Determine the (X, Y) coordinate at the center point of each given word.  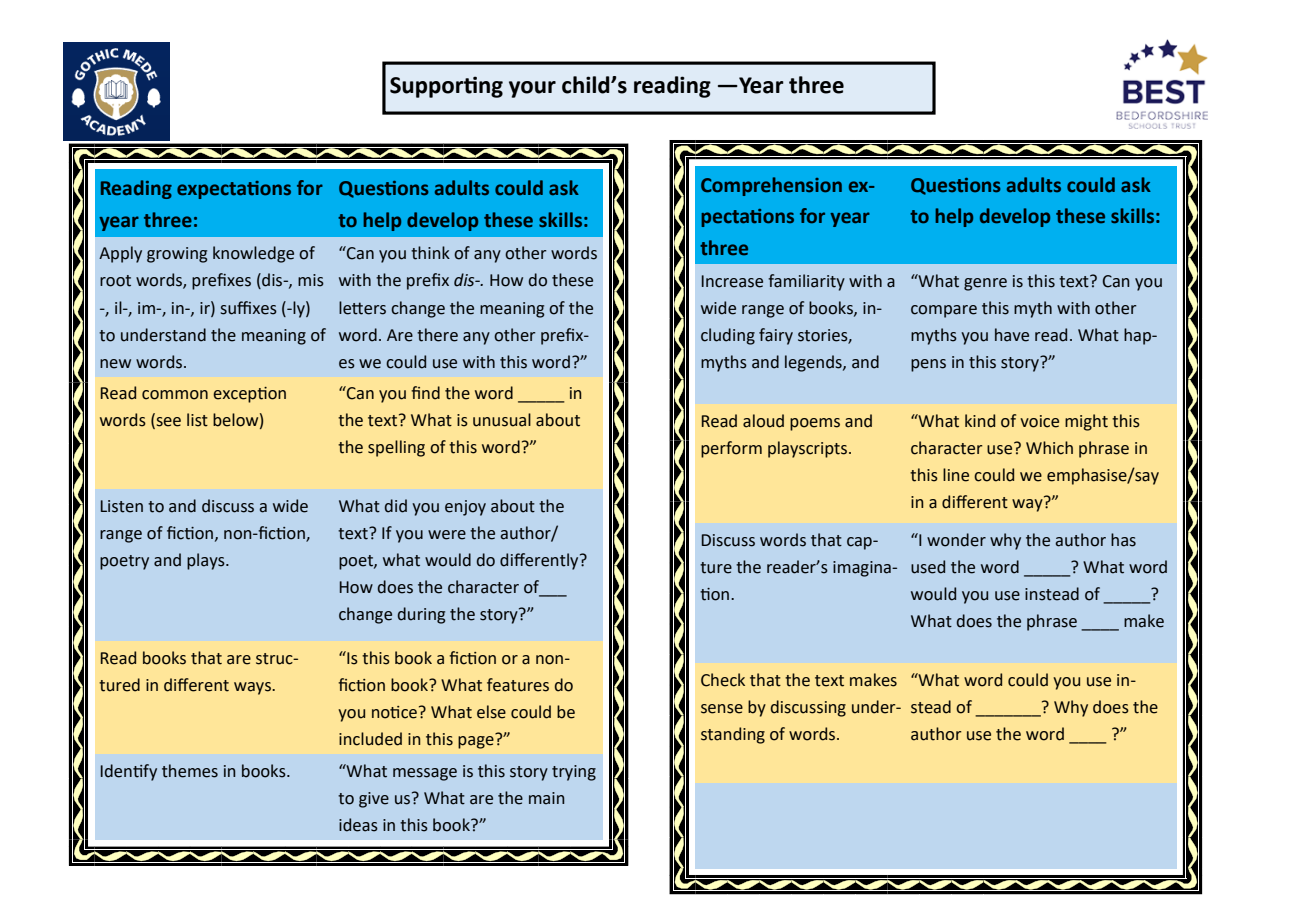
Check (723, 680)
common (175, 395)
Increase (732, 281)
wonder (956, 540)
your (532, 89)
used (928, 567)
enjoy (465, 508)
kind (980, 421)
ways (253, 688)
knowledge (253, 254)
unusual (502, 420)
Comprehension (771, 186)
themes (190, 771)
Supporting (446, 87)
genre (985, 284)
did (396, 506)
